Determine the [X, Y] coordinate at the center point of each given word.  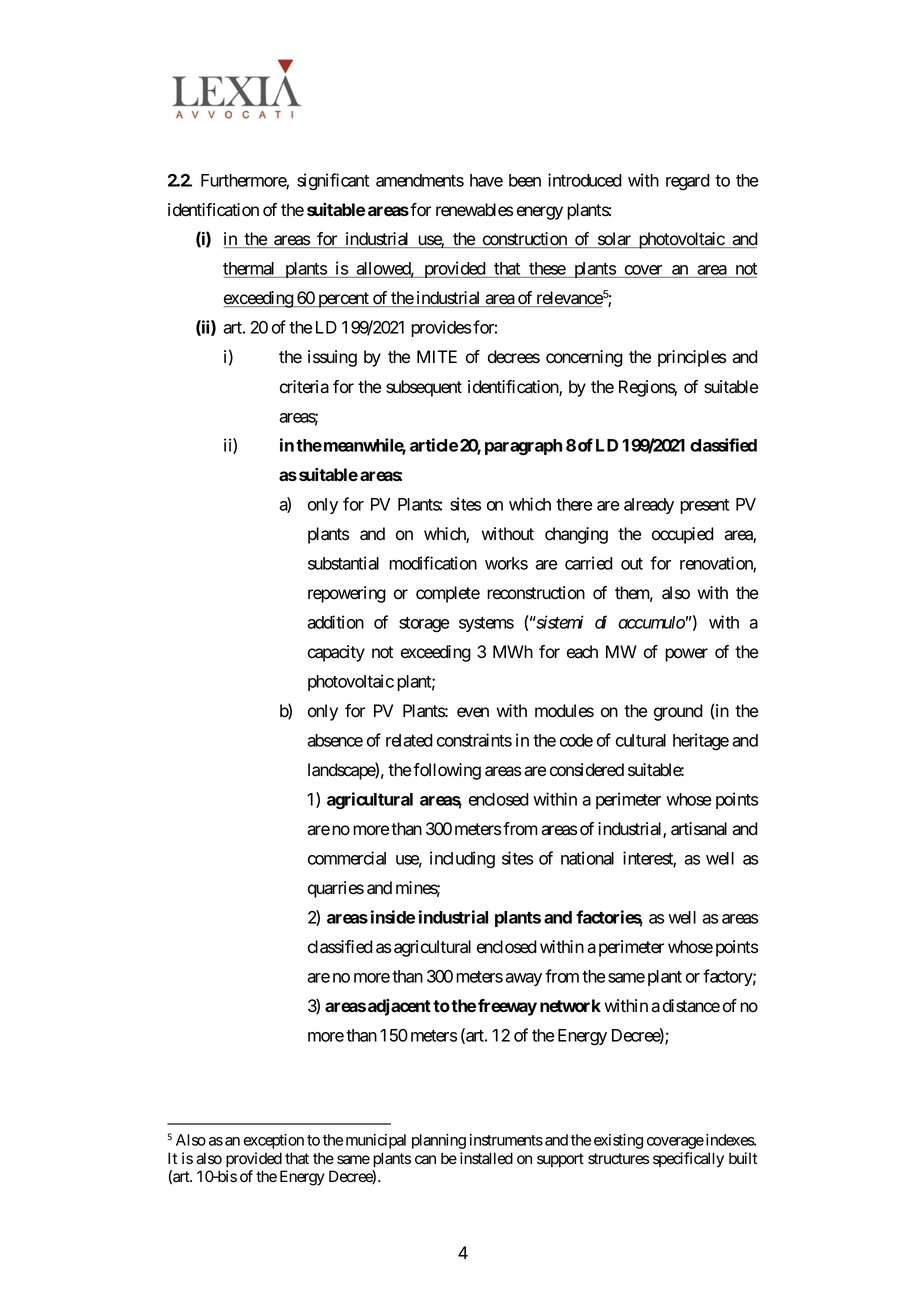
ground [678, 712]
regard [688, 182]
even [473, 712]
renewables [474, 210]
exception [273, 1141]
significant [333, 182]
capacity [336, 653]
